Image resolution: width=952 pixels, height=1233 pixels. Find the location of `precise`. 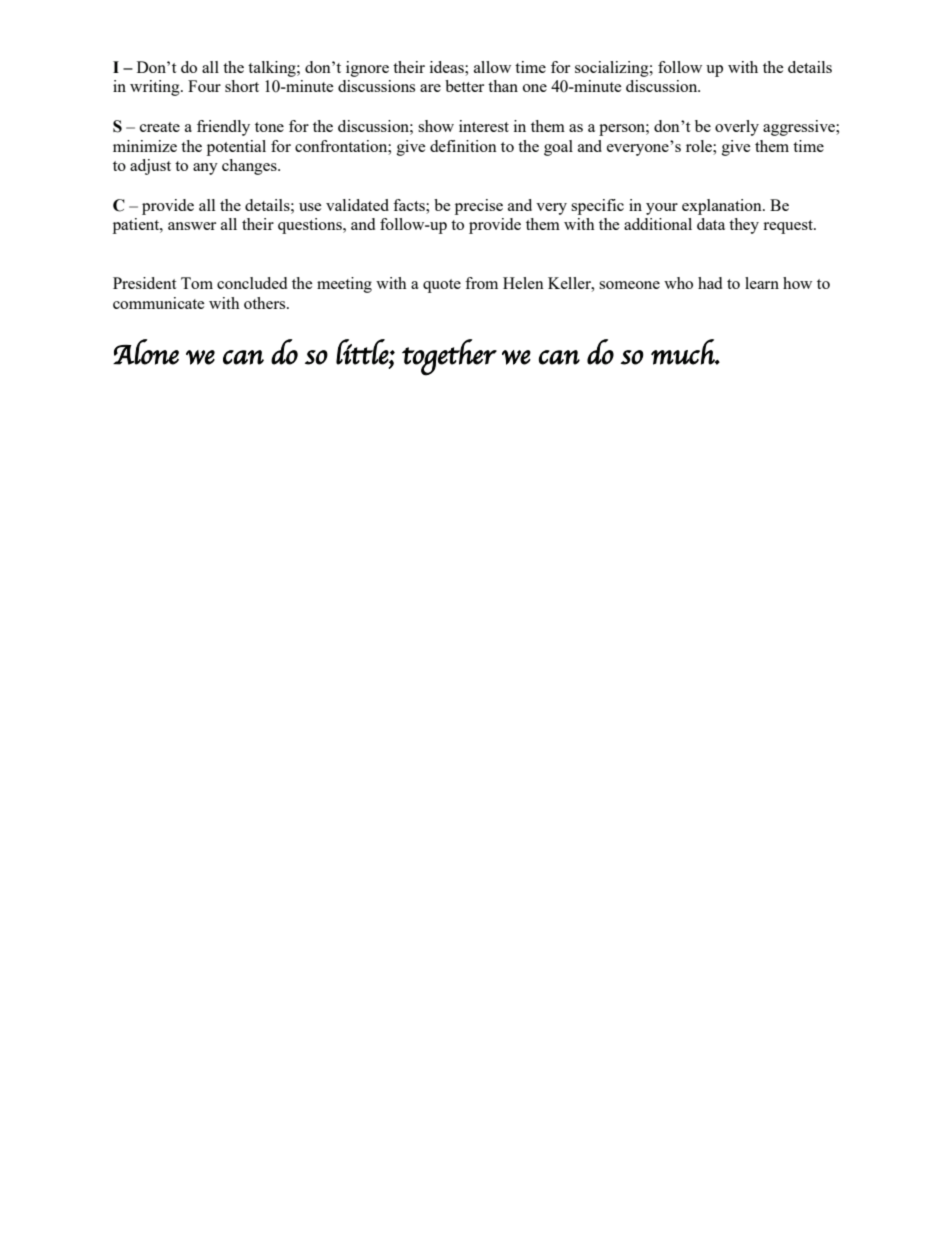

precise is located at coordinates (479, 207).
